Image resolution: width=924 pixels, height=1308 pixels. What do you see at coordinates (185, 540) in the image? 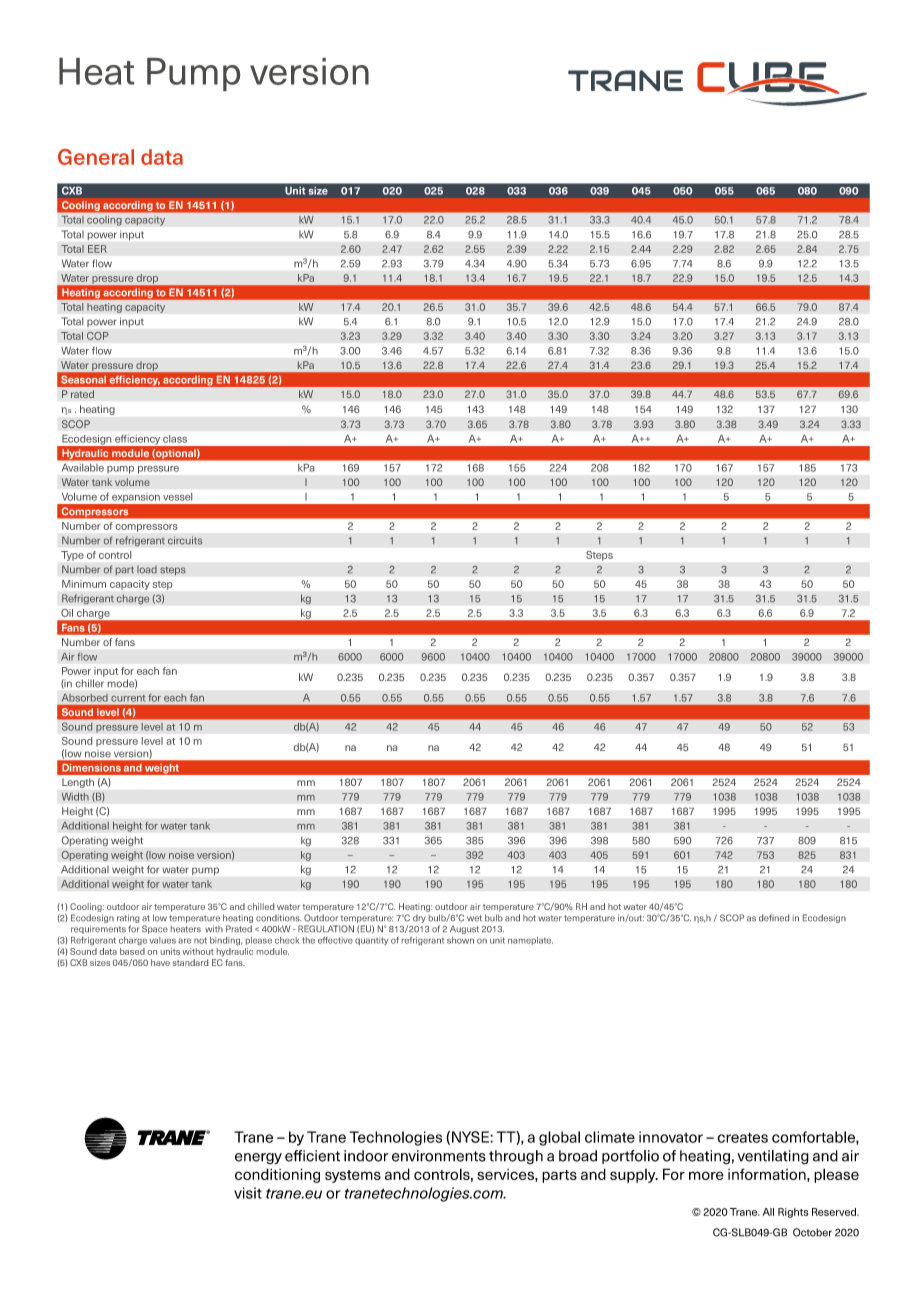
I see `circuits` at bounding box center [185, 540].
